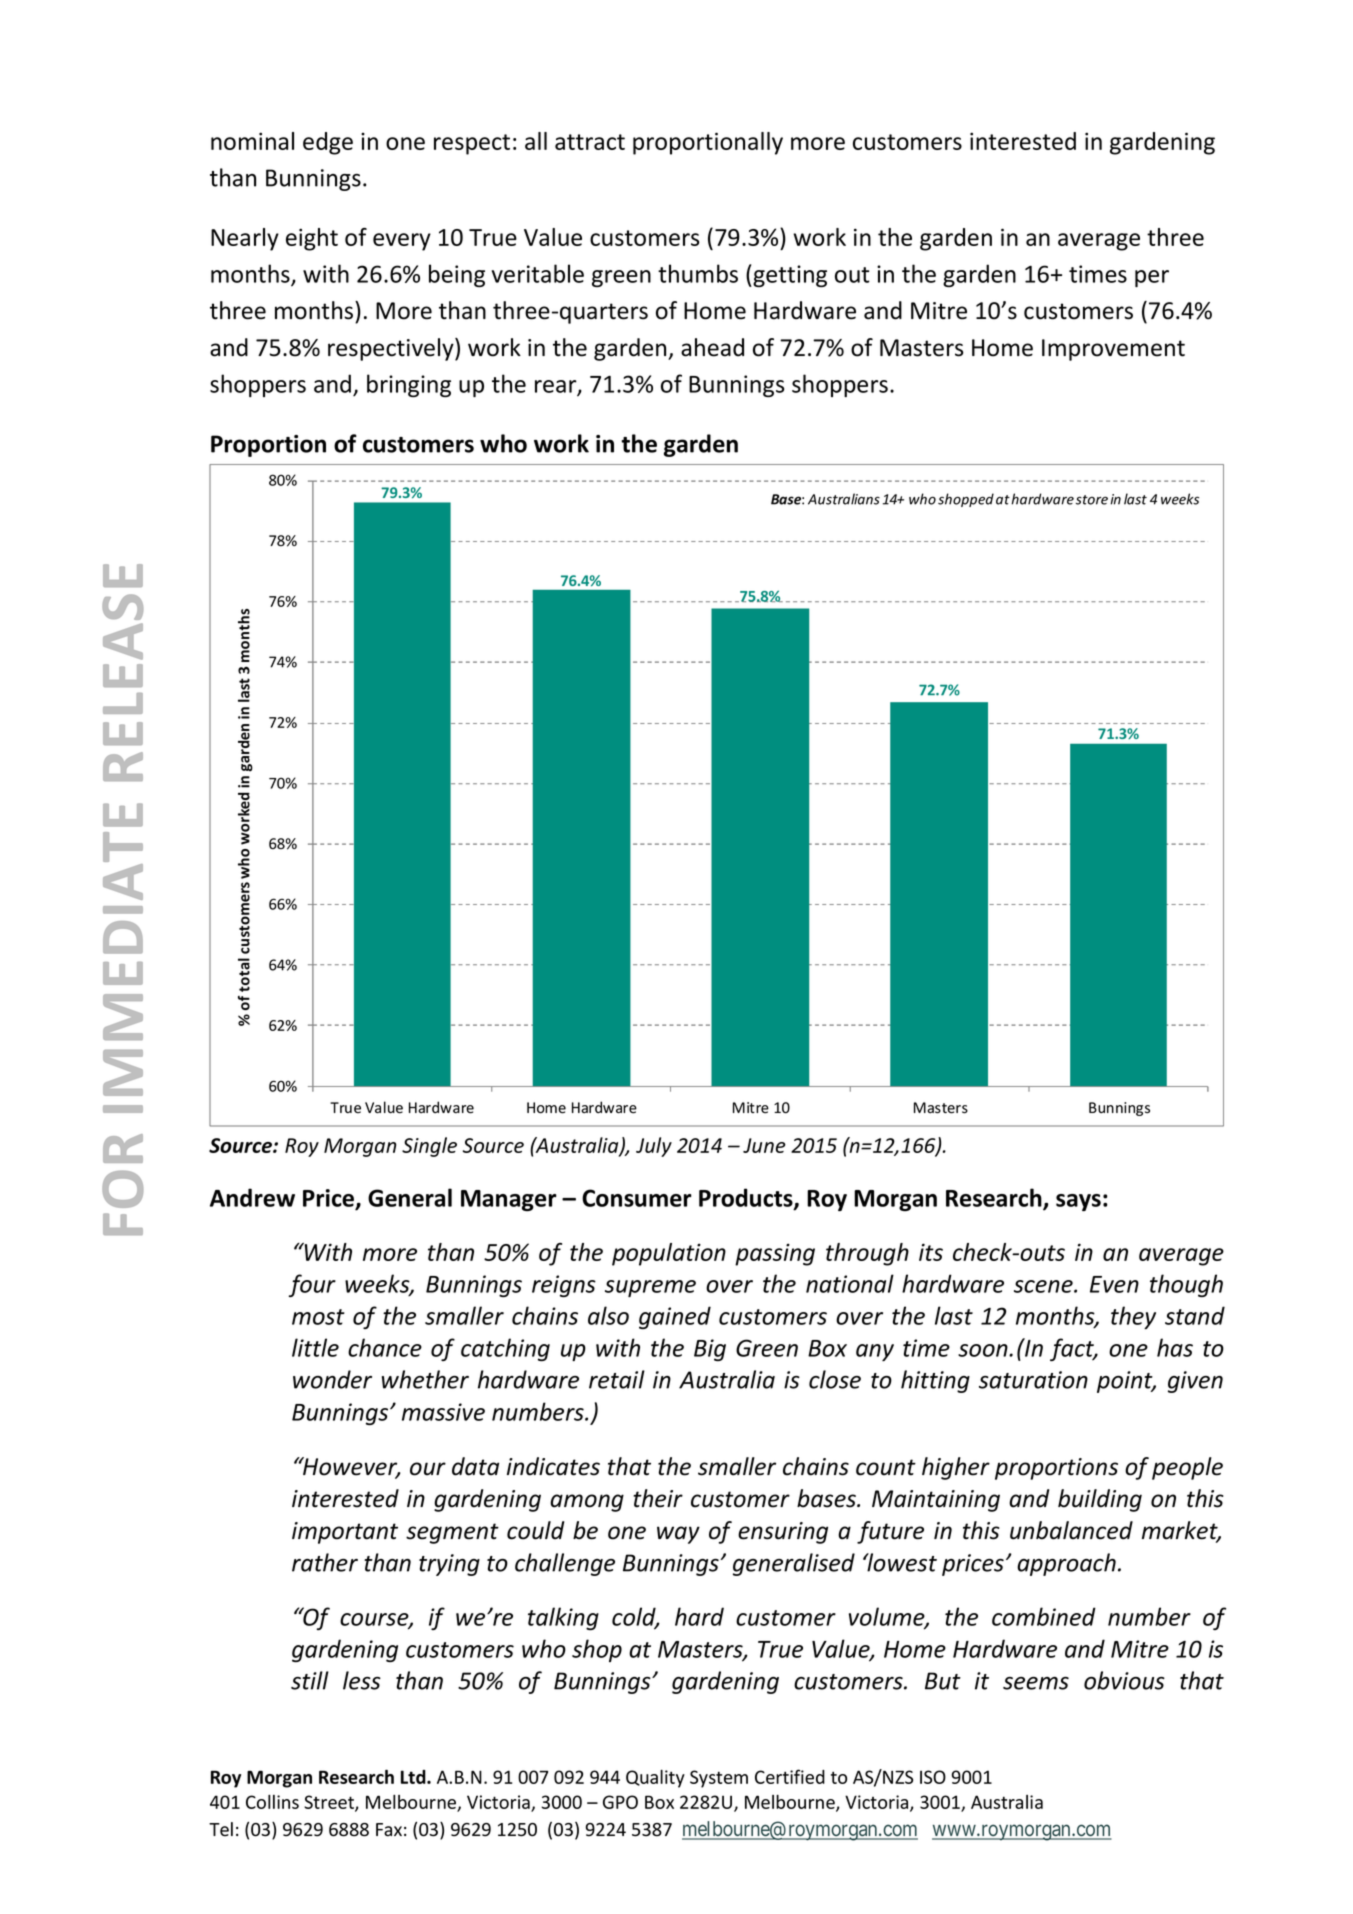  What do you see at coordinates (328, 143) in the screenshot?
I see `edge` at bounding box center [328, 143].
